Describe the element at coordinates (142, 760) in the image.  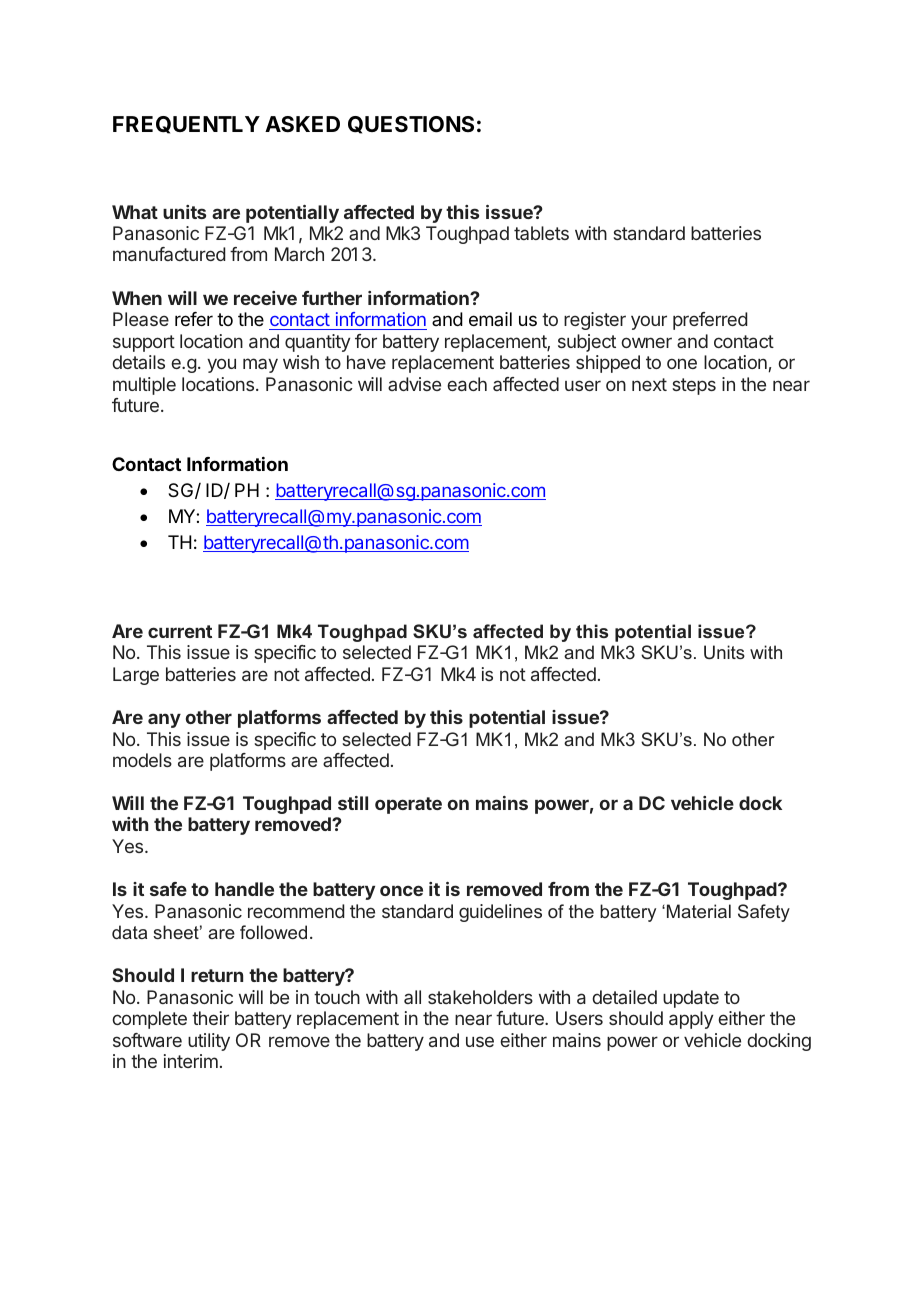
I see `models` at that location.
